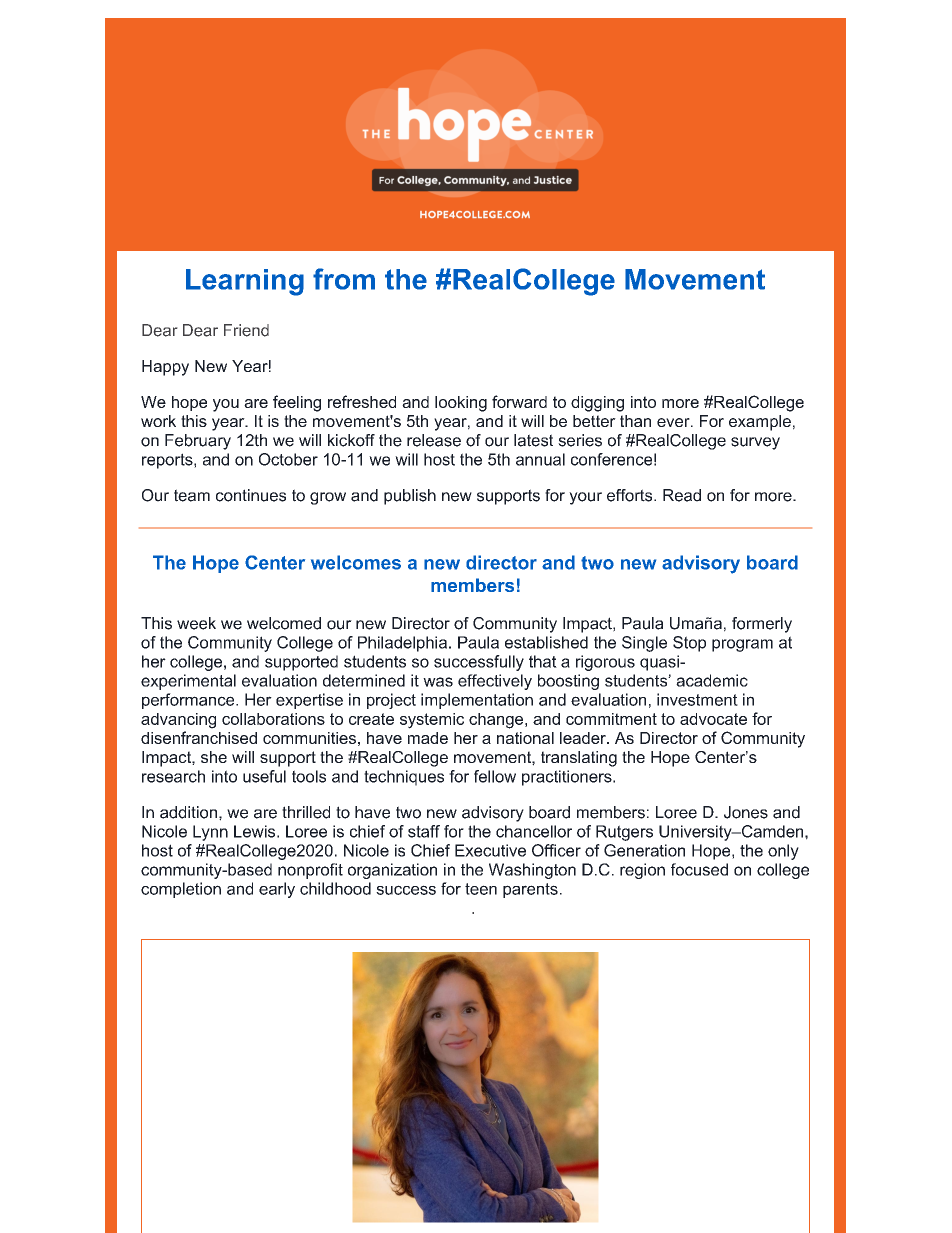 The height and width of the document is (1233, 952). What do you see at coordinates (597, 404) in the document?
I see `digging` at bounding box center [597, 404].
